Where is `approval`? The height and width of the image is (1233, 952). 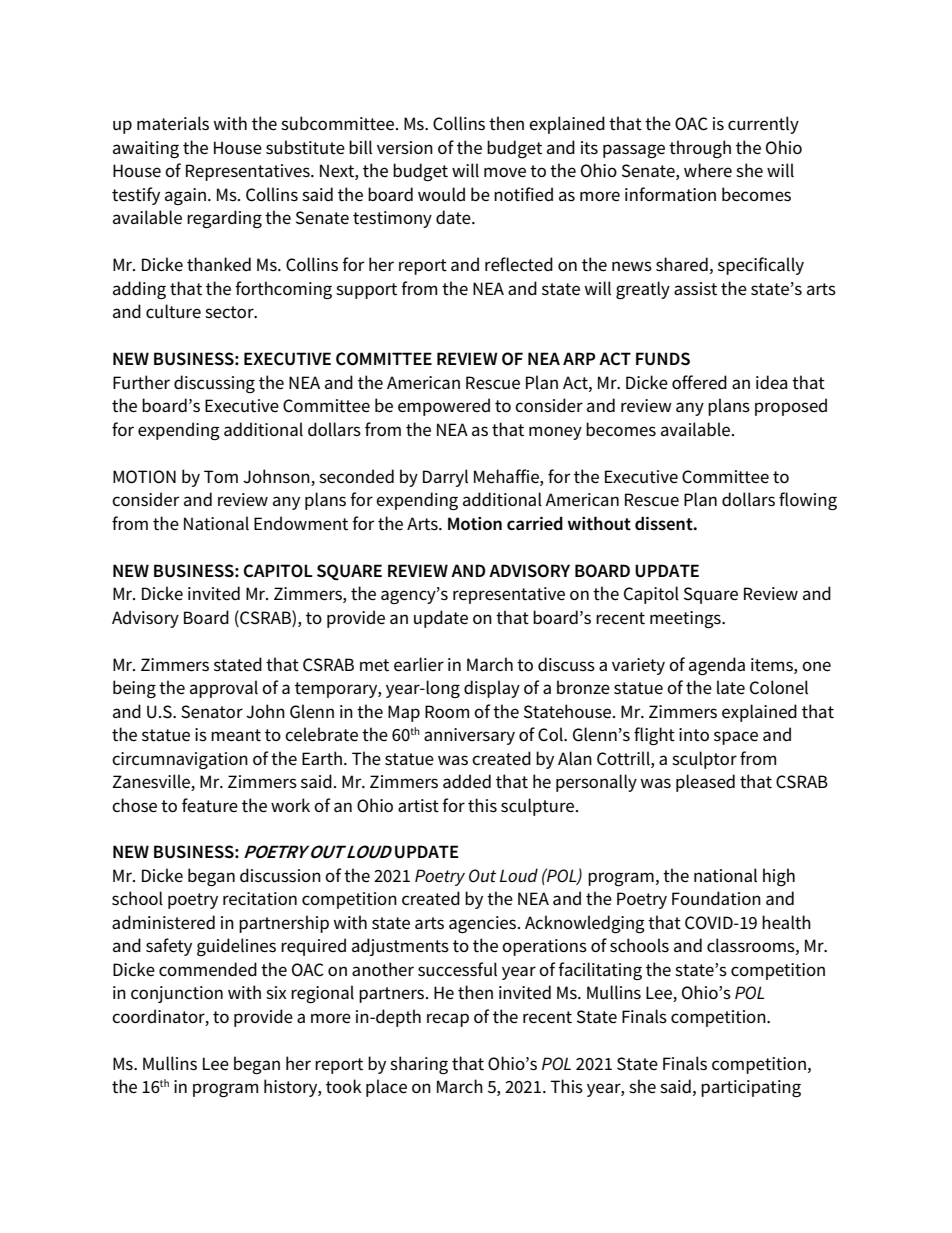 approval is located at coordinates (224, 689).
